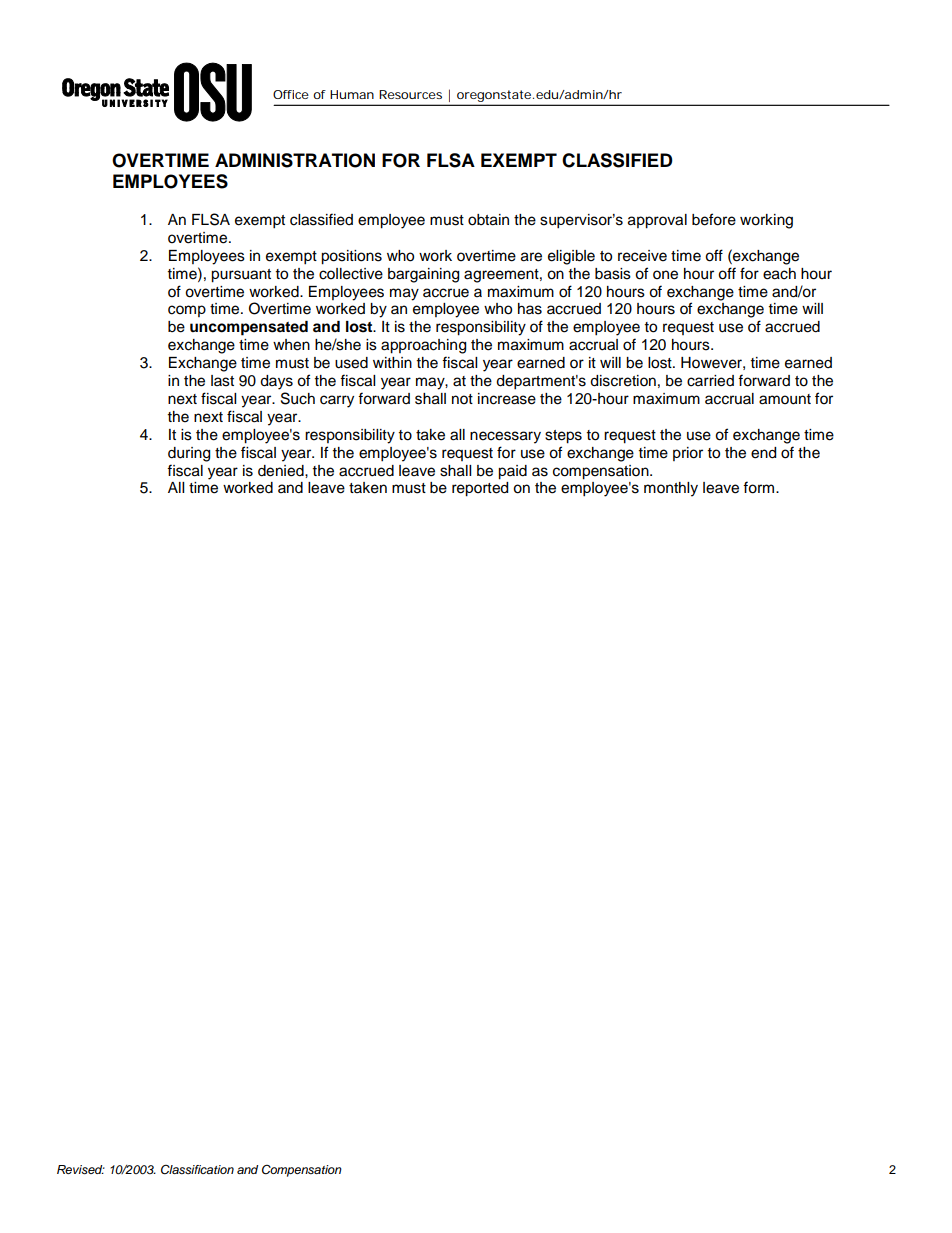 The image size is (952, 1233). What do you see at coordinates (760, 487) in the document?
I see `form` at bounding box center [760, 487].
